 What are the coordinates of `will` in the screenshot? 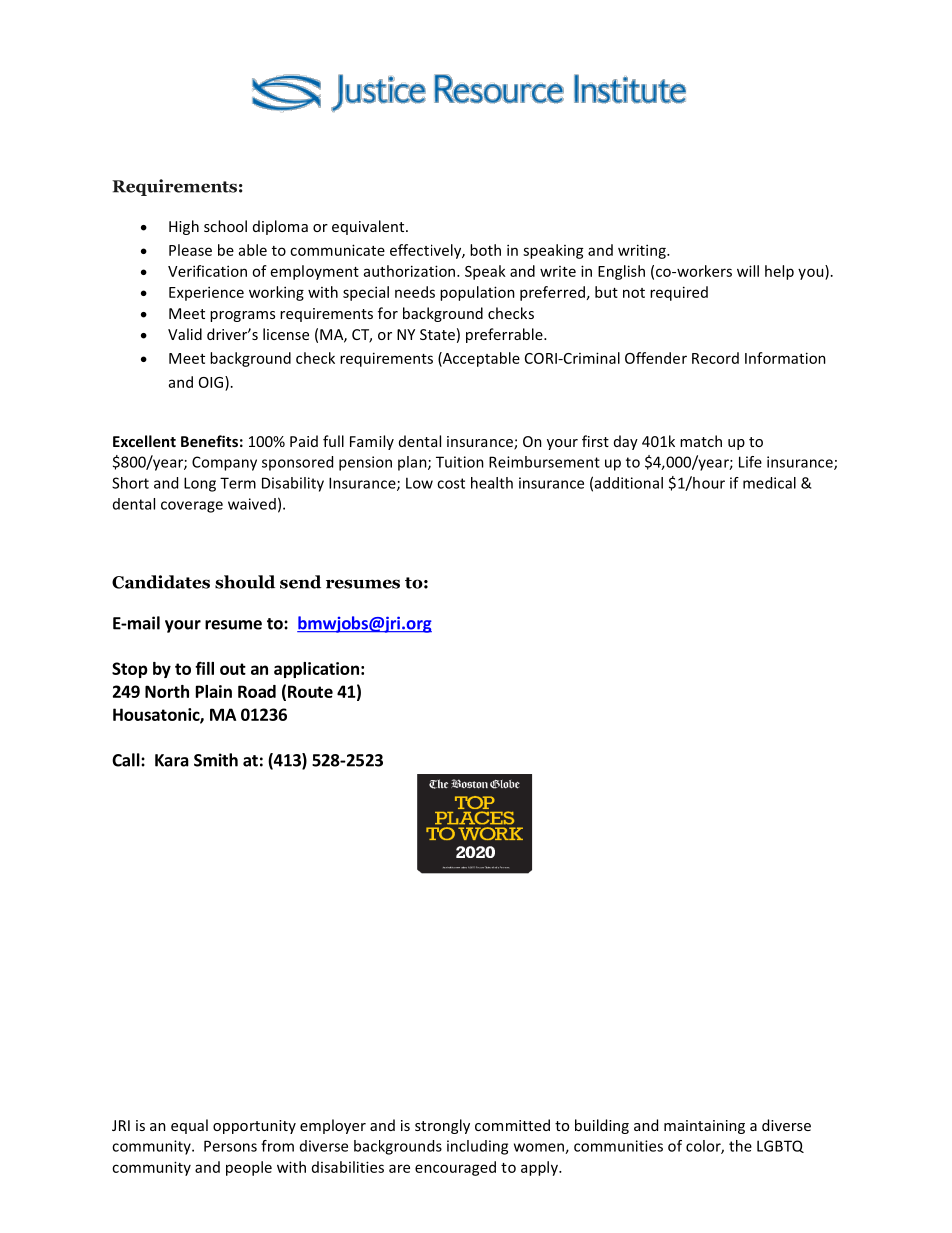 It's located at (748, 271).
